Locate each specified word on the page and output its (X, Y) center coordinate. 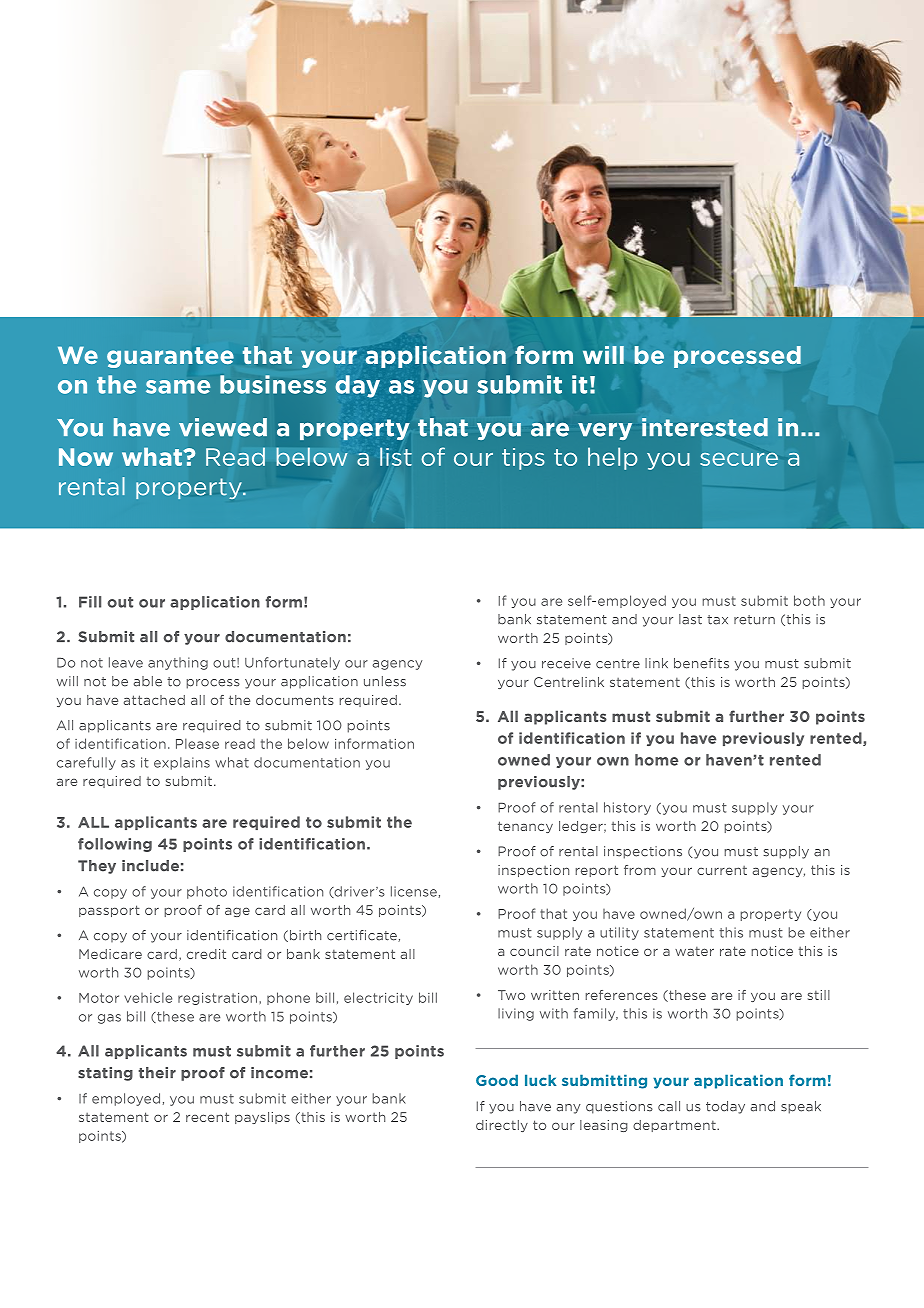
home (656, 760)
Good (497, 1080)
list (396, 456)
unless (385, 681)
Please (197, 743)
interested (705, 427)
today (725, 1107)
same (178, 387)
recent (207, 1117)
